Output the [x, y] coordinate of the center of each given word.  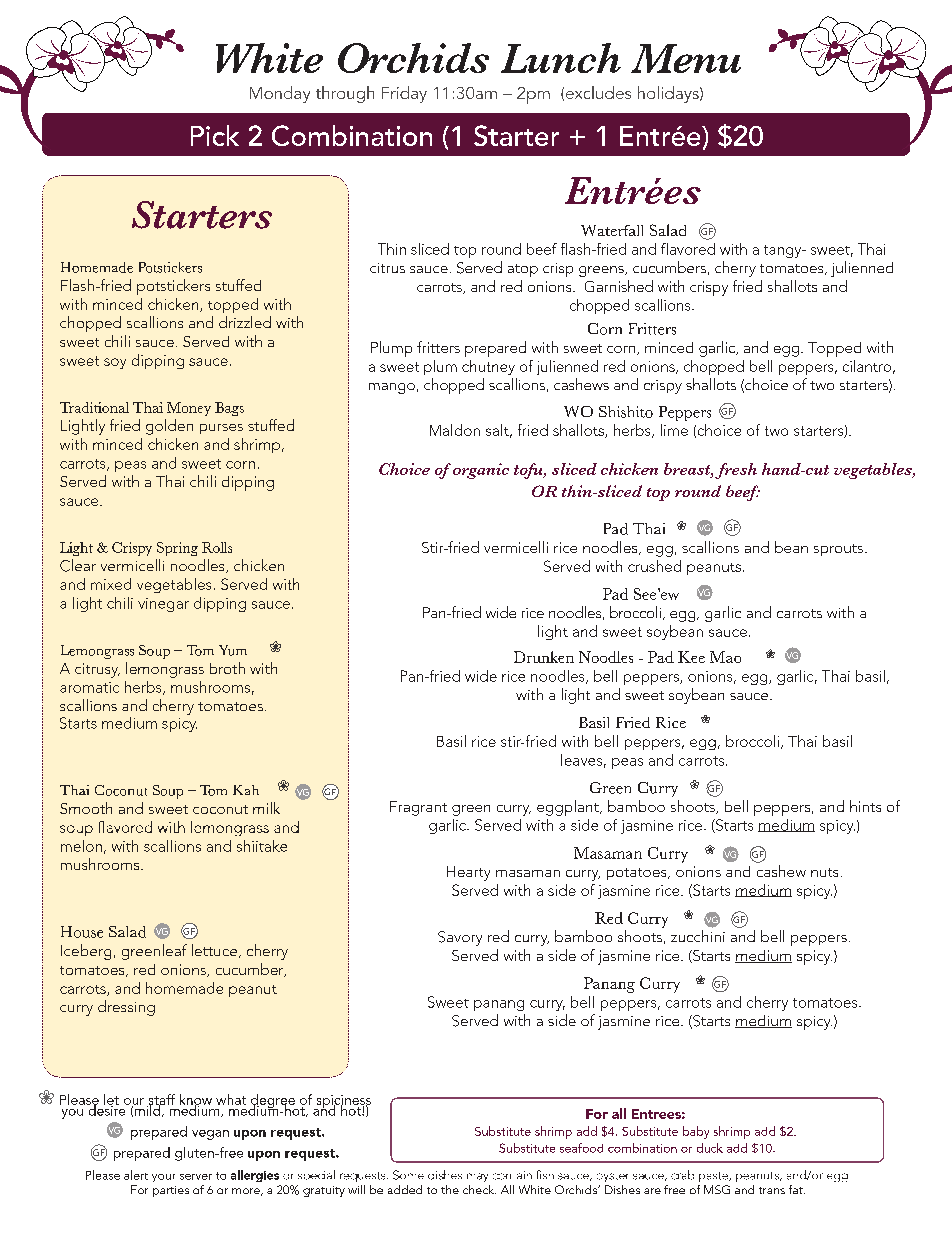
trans [772, 1190]
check [479, 1189]
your [163, 1178]
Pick [215, 135]
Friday [404, 94]
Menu [686, 58]
